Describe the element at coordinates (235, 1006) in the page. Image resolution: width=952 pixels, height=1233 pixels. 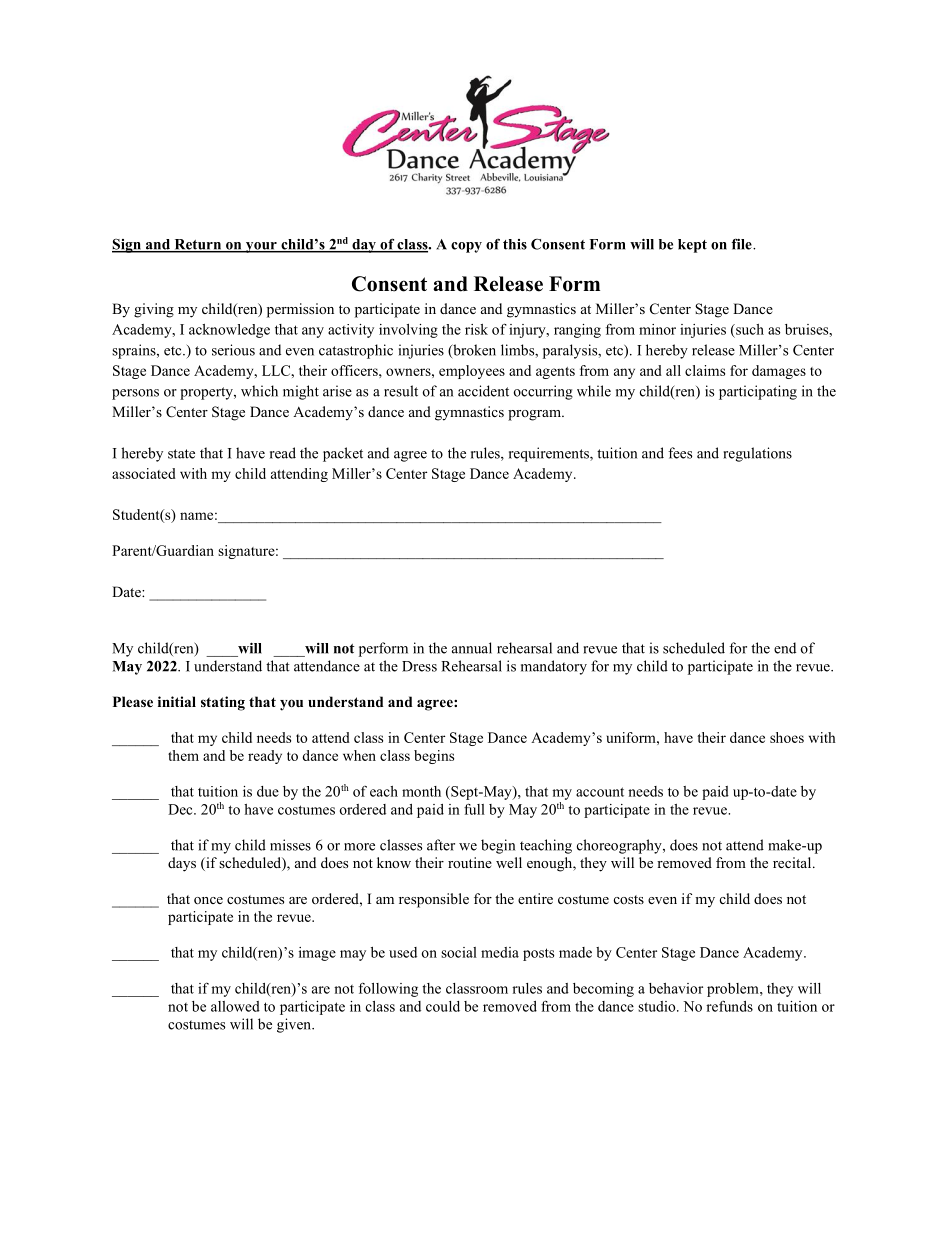
I see `allowed` at that location.
